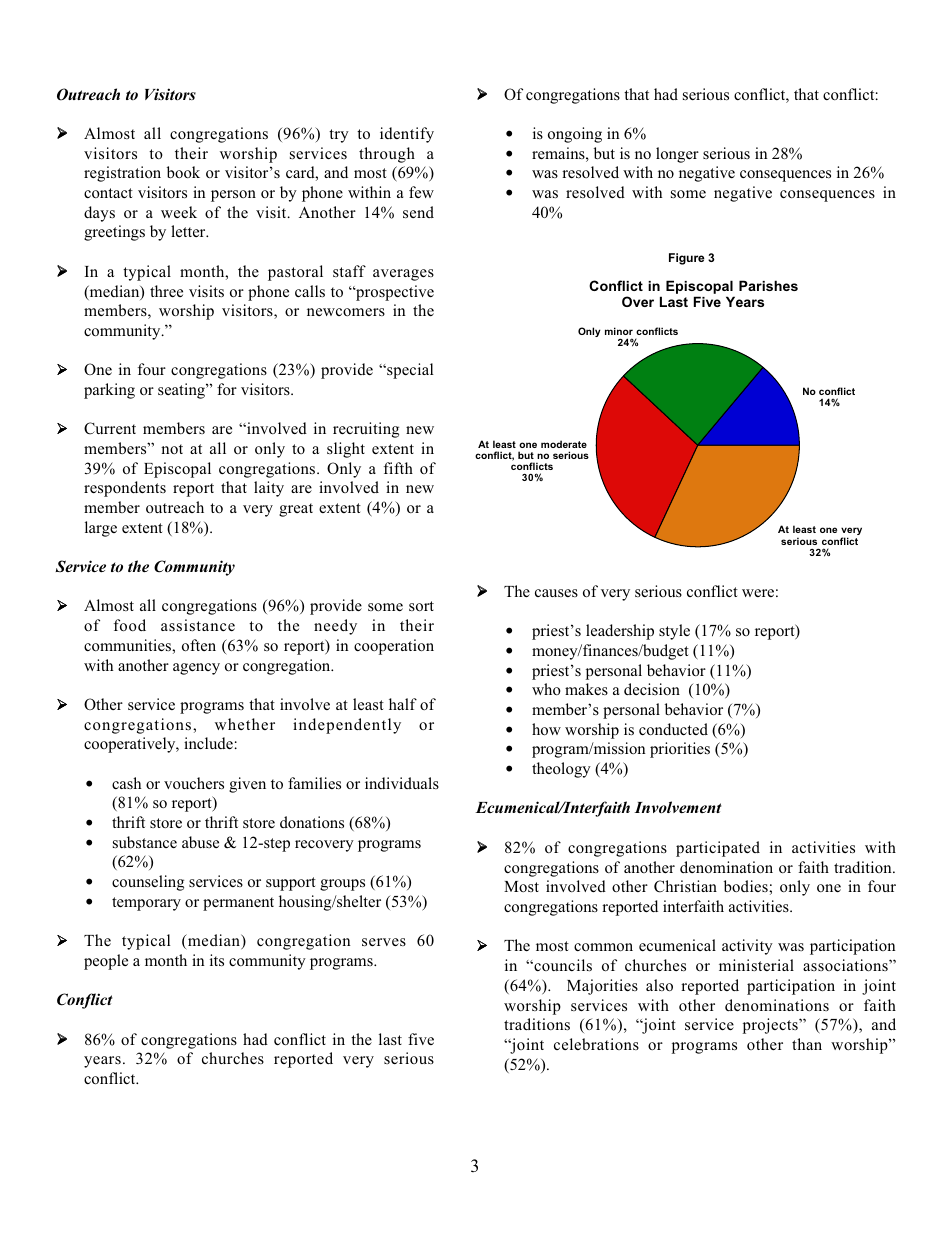 The image size is (952, 1233). I want to click on few, so click(421, 192).
